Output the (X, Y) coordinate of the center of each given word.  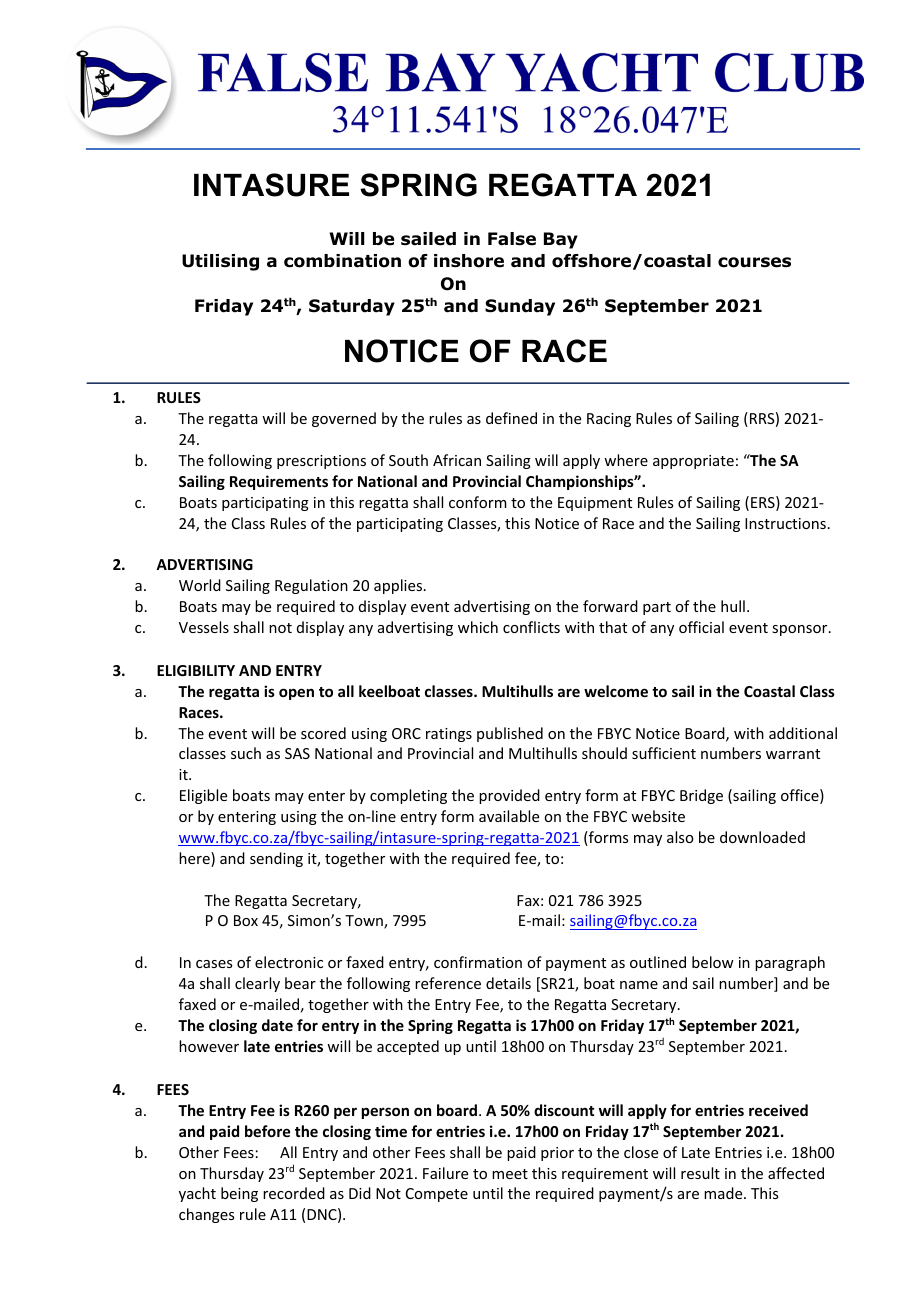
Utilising (220, 262)
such (246, 753)
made (724, 1193)
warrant (793, 754)
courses (754, 262)
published (510, 734)
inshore (469, 261)
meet (510, 1174)
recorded (294, 1193)
